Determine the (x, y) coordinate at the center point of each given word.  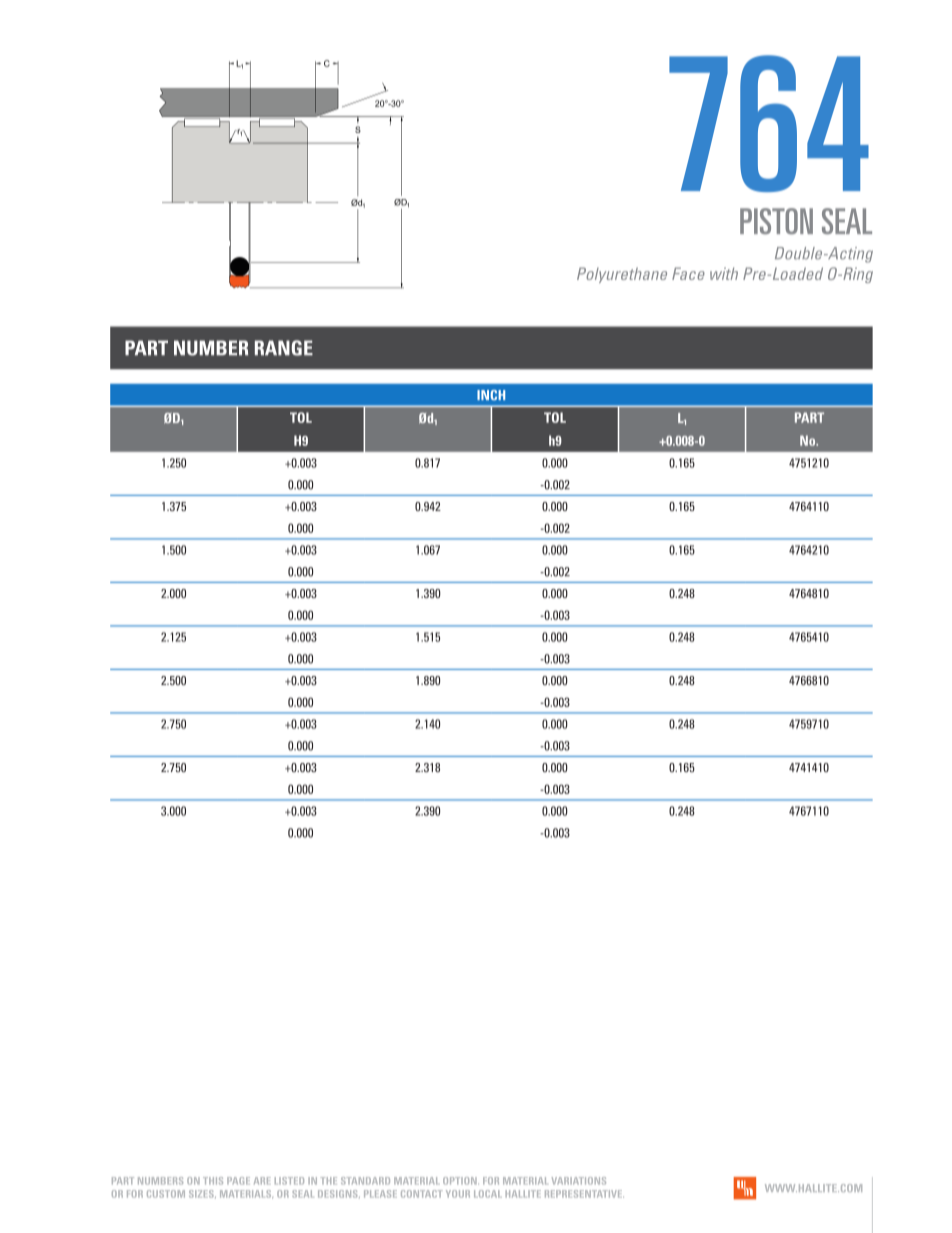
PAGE (238, 1181)
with (724, 273)
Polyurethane (622, 275)
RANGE (284, 348)
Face (688, 273)
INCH (491, 395)
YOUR (458, 1194)
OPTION (461, 1181)
